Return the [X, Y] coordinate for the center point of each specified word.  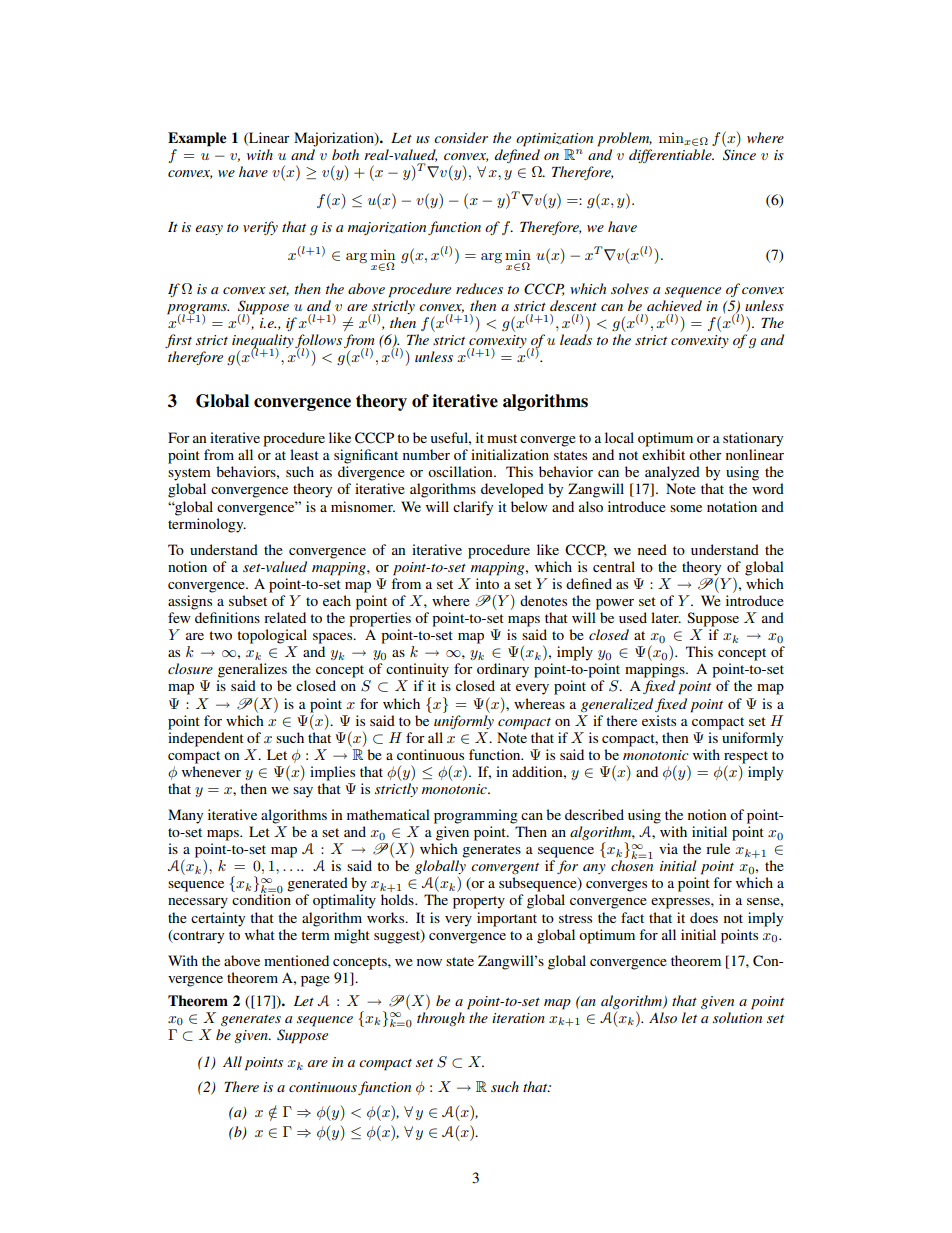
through [441, 1019]
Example [197, 139]
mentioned [296, 960]
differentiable [671, 156]
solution [737, 1017]
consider [461, 137]
